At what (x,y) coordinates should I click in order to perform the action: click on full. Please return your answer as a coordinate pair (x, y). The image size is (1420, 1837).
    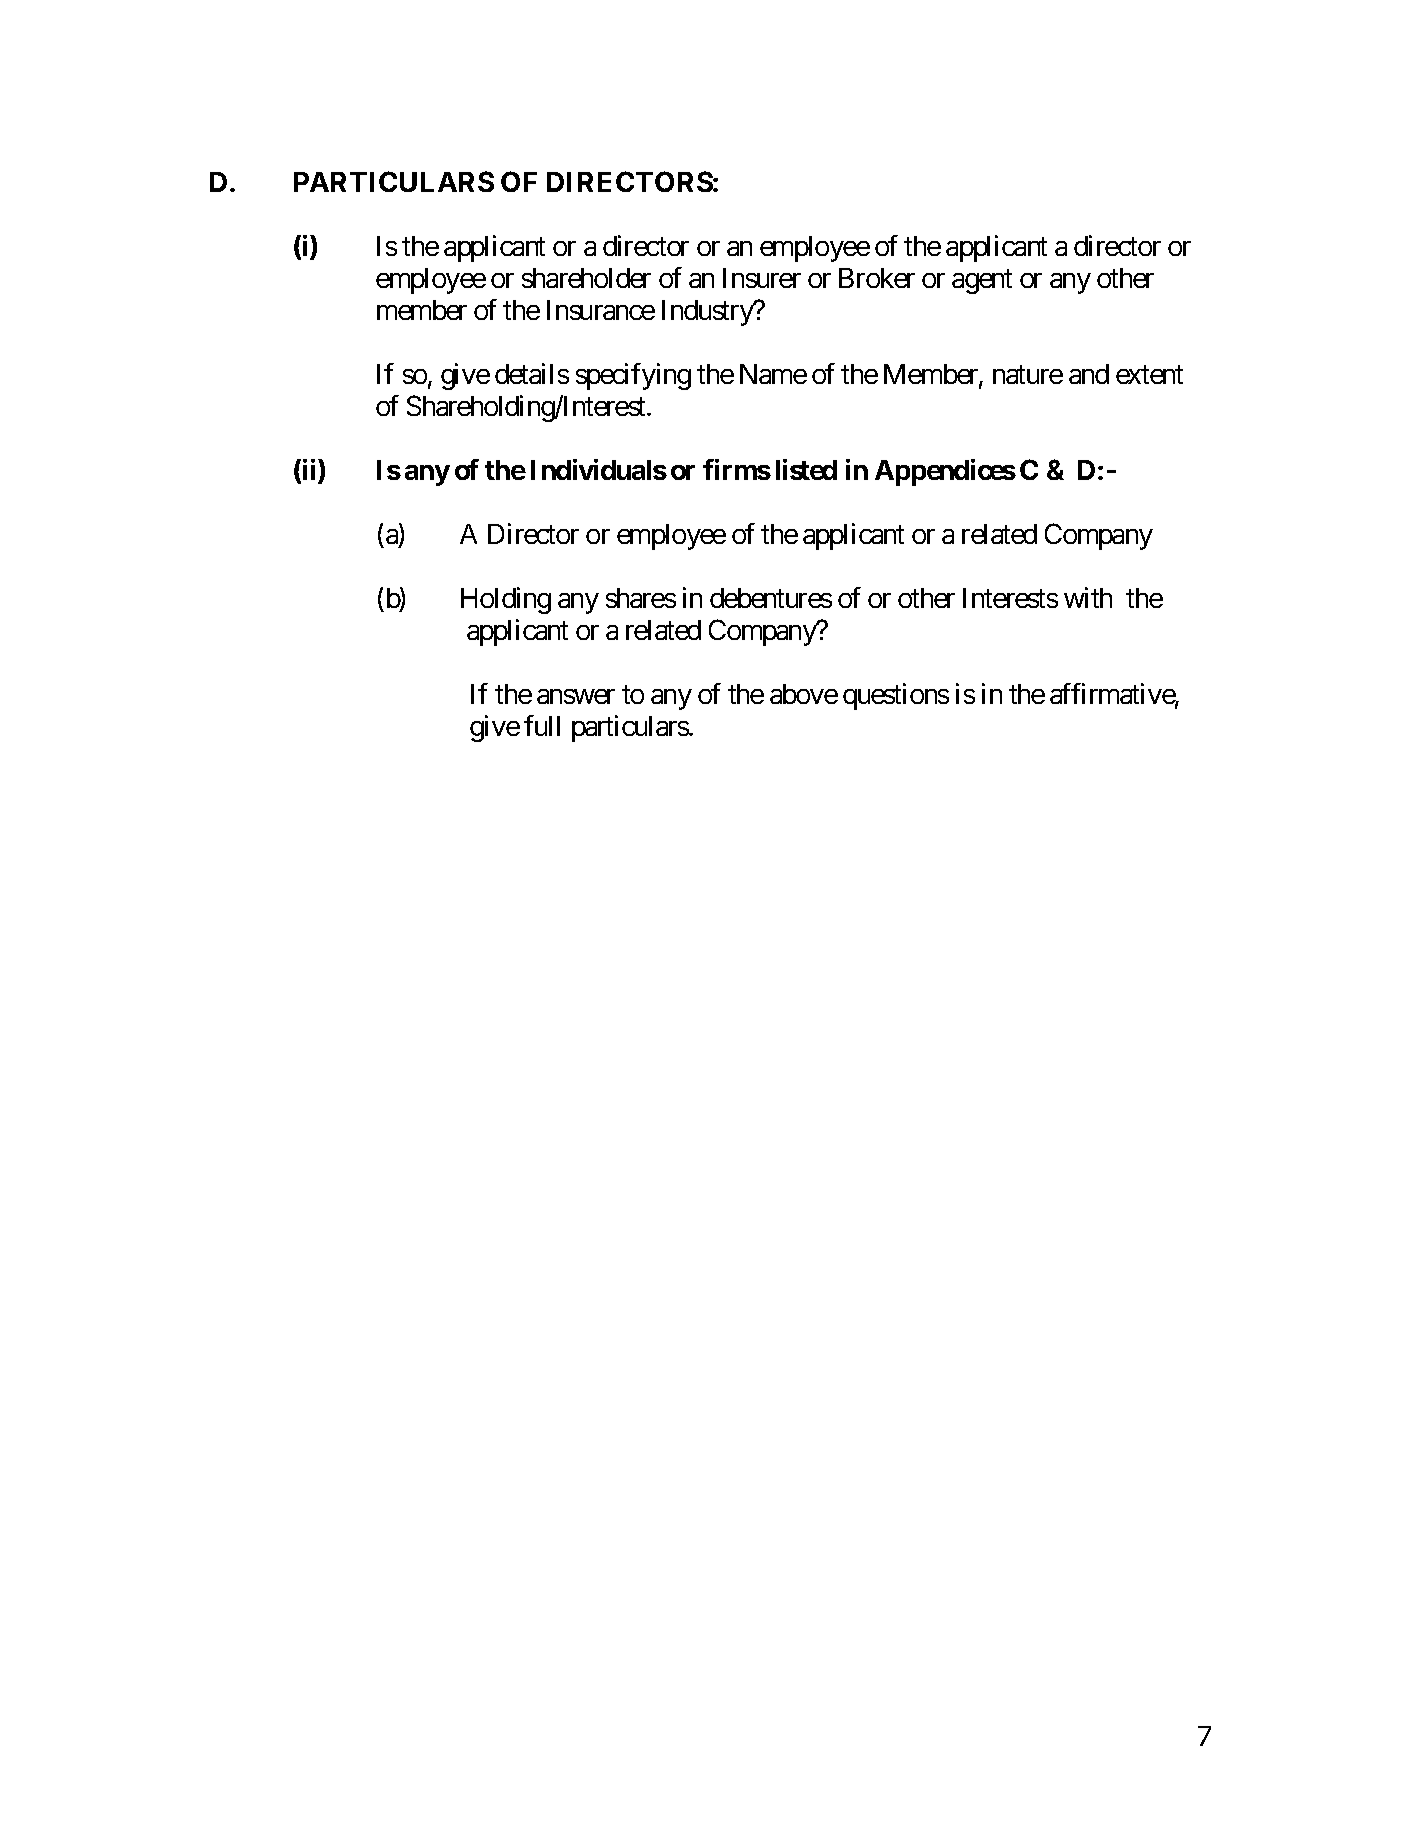
    Looking at the image, I should click on (542, 725).
